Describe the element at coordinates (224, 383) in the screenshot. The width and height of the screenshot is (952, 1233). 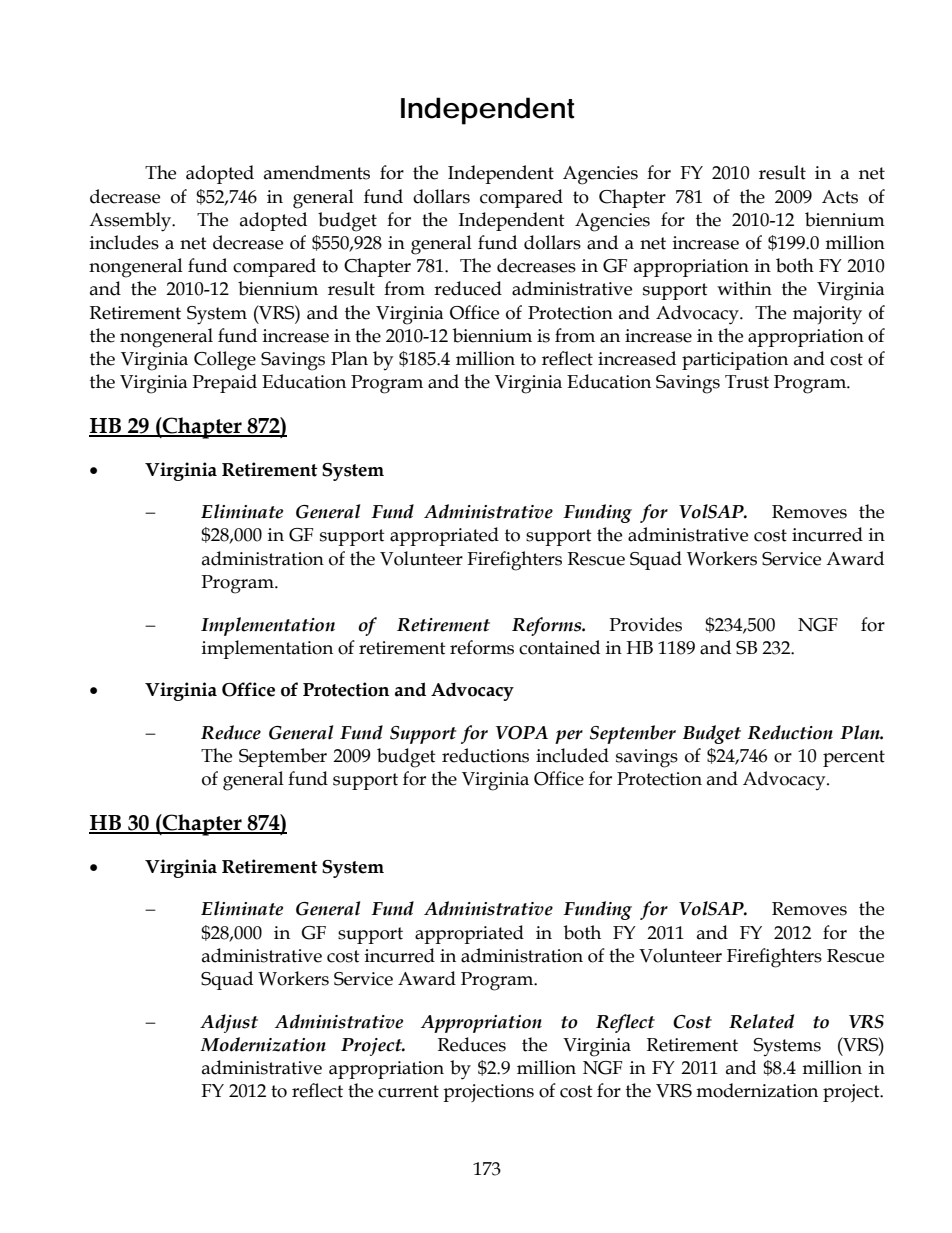
I see `Prepaid` at that location.
